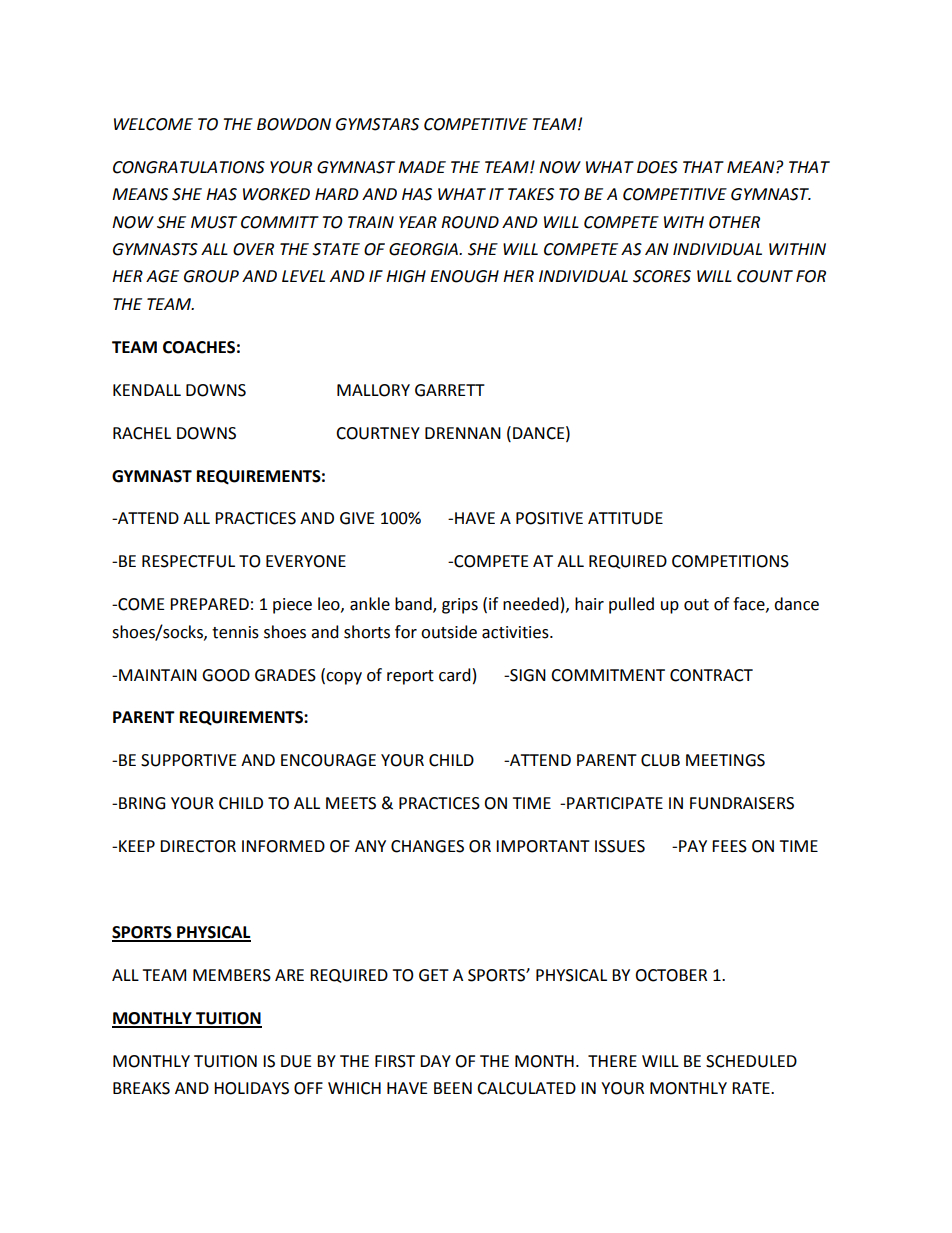  I want to click on RACHEL, so click(142, 433).
